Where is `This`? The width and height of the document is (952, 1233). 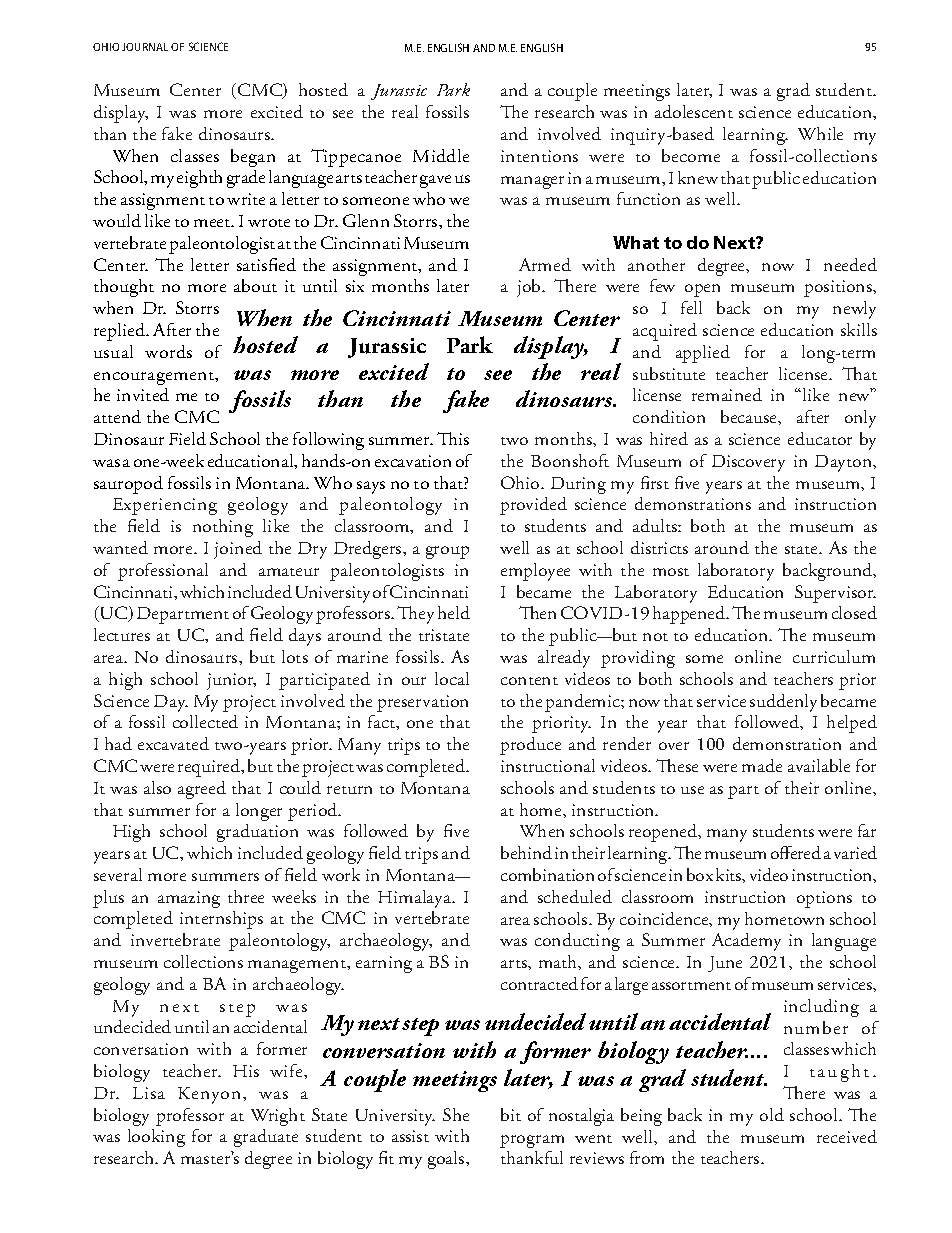 This is located at coordinates (453, 438).
